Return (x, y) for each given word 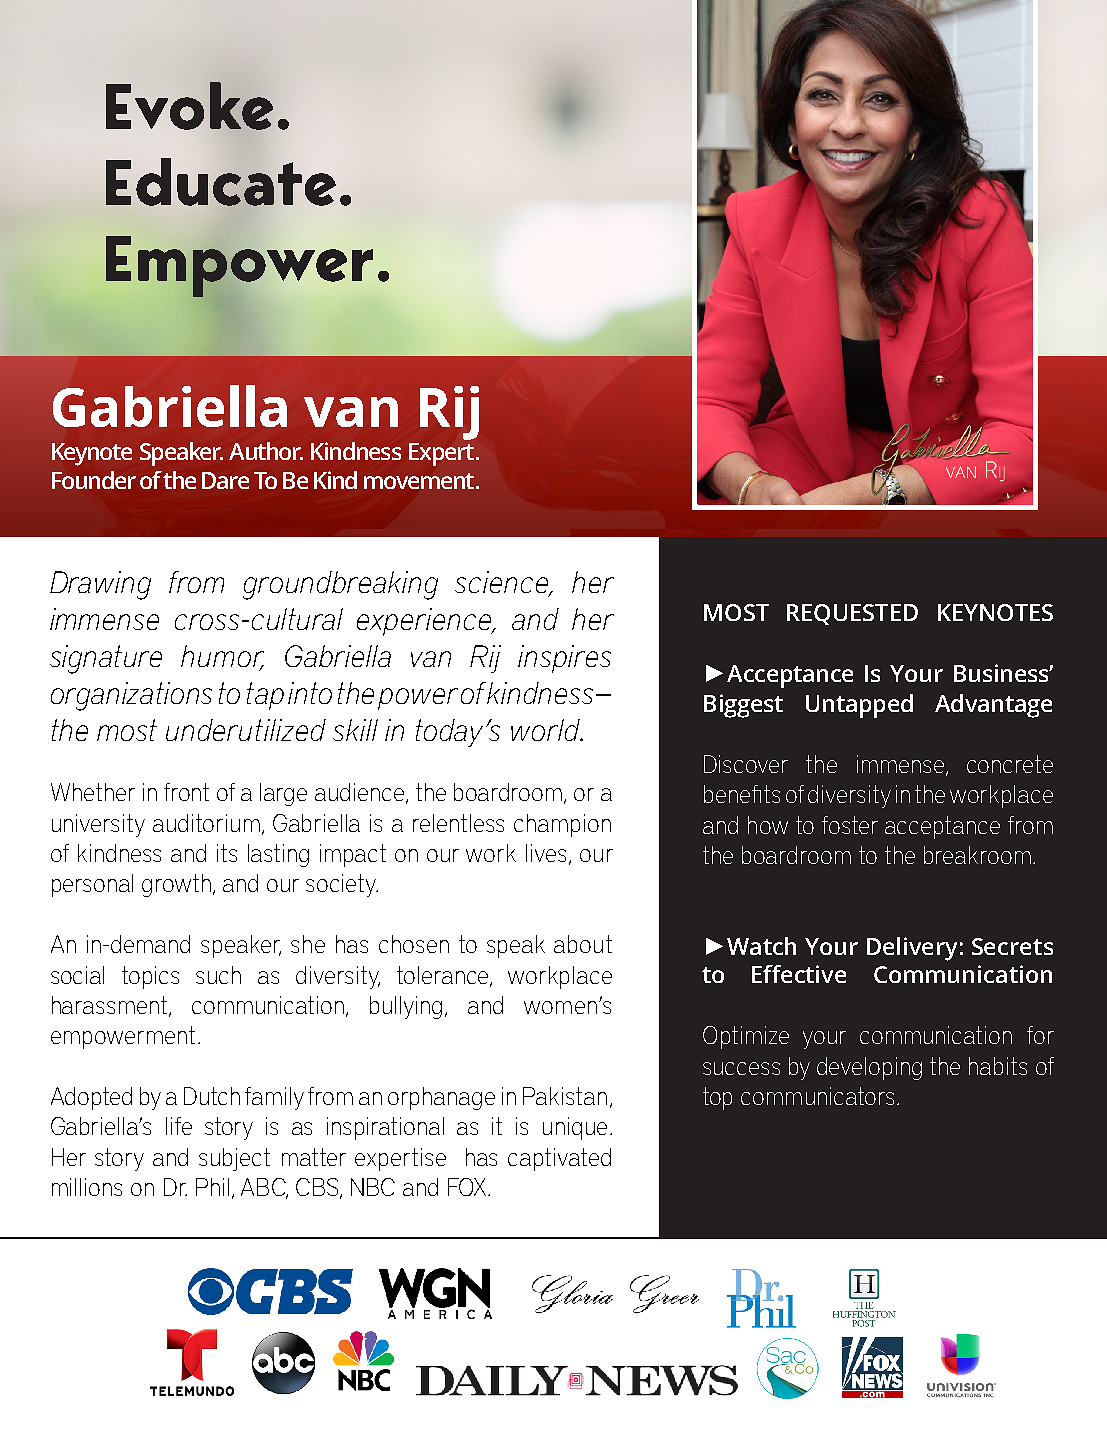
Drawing (100, 585)
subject (234, 1159)
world (546, 730)
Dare (225, 480)
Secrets (1012, 946)
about (583, 944)
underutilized (246, 730)
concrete (1010, 764)
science (502, 583)
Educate (221, 182)
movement (419, 481)
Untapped (859, 706)
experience (425, 622)
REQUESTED (852, 614)
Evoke (189, 106)
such (218, 975)
